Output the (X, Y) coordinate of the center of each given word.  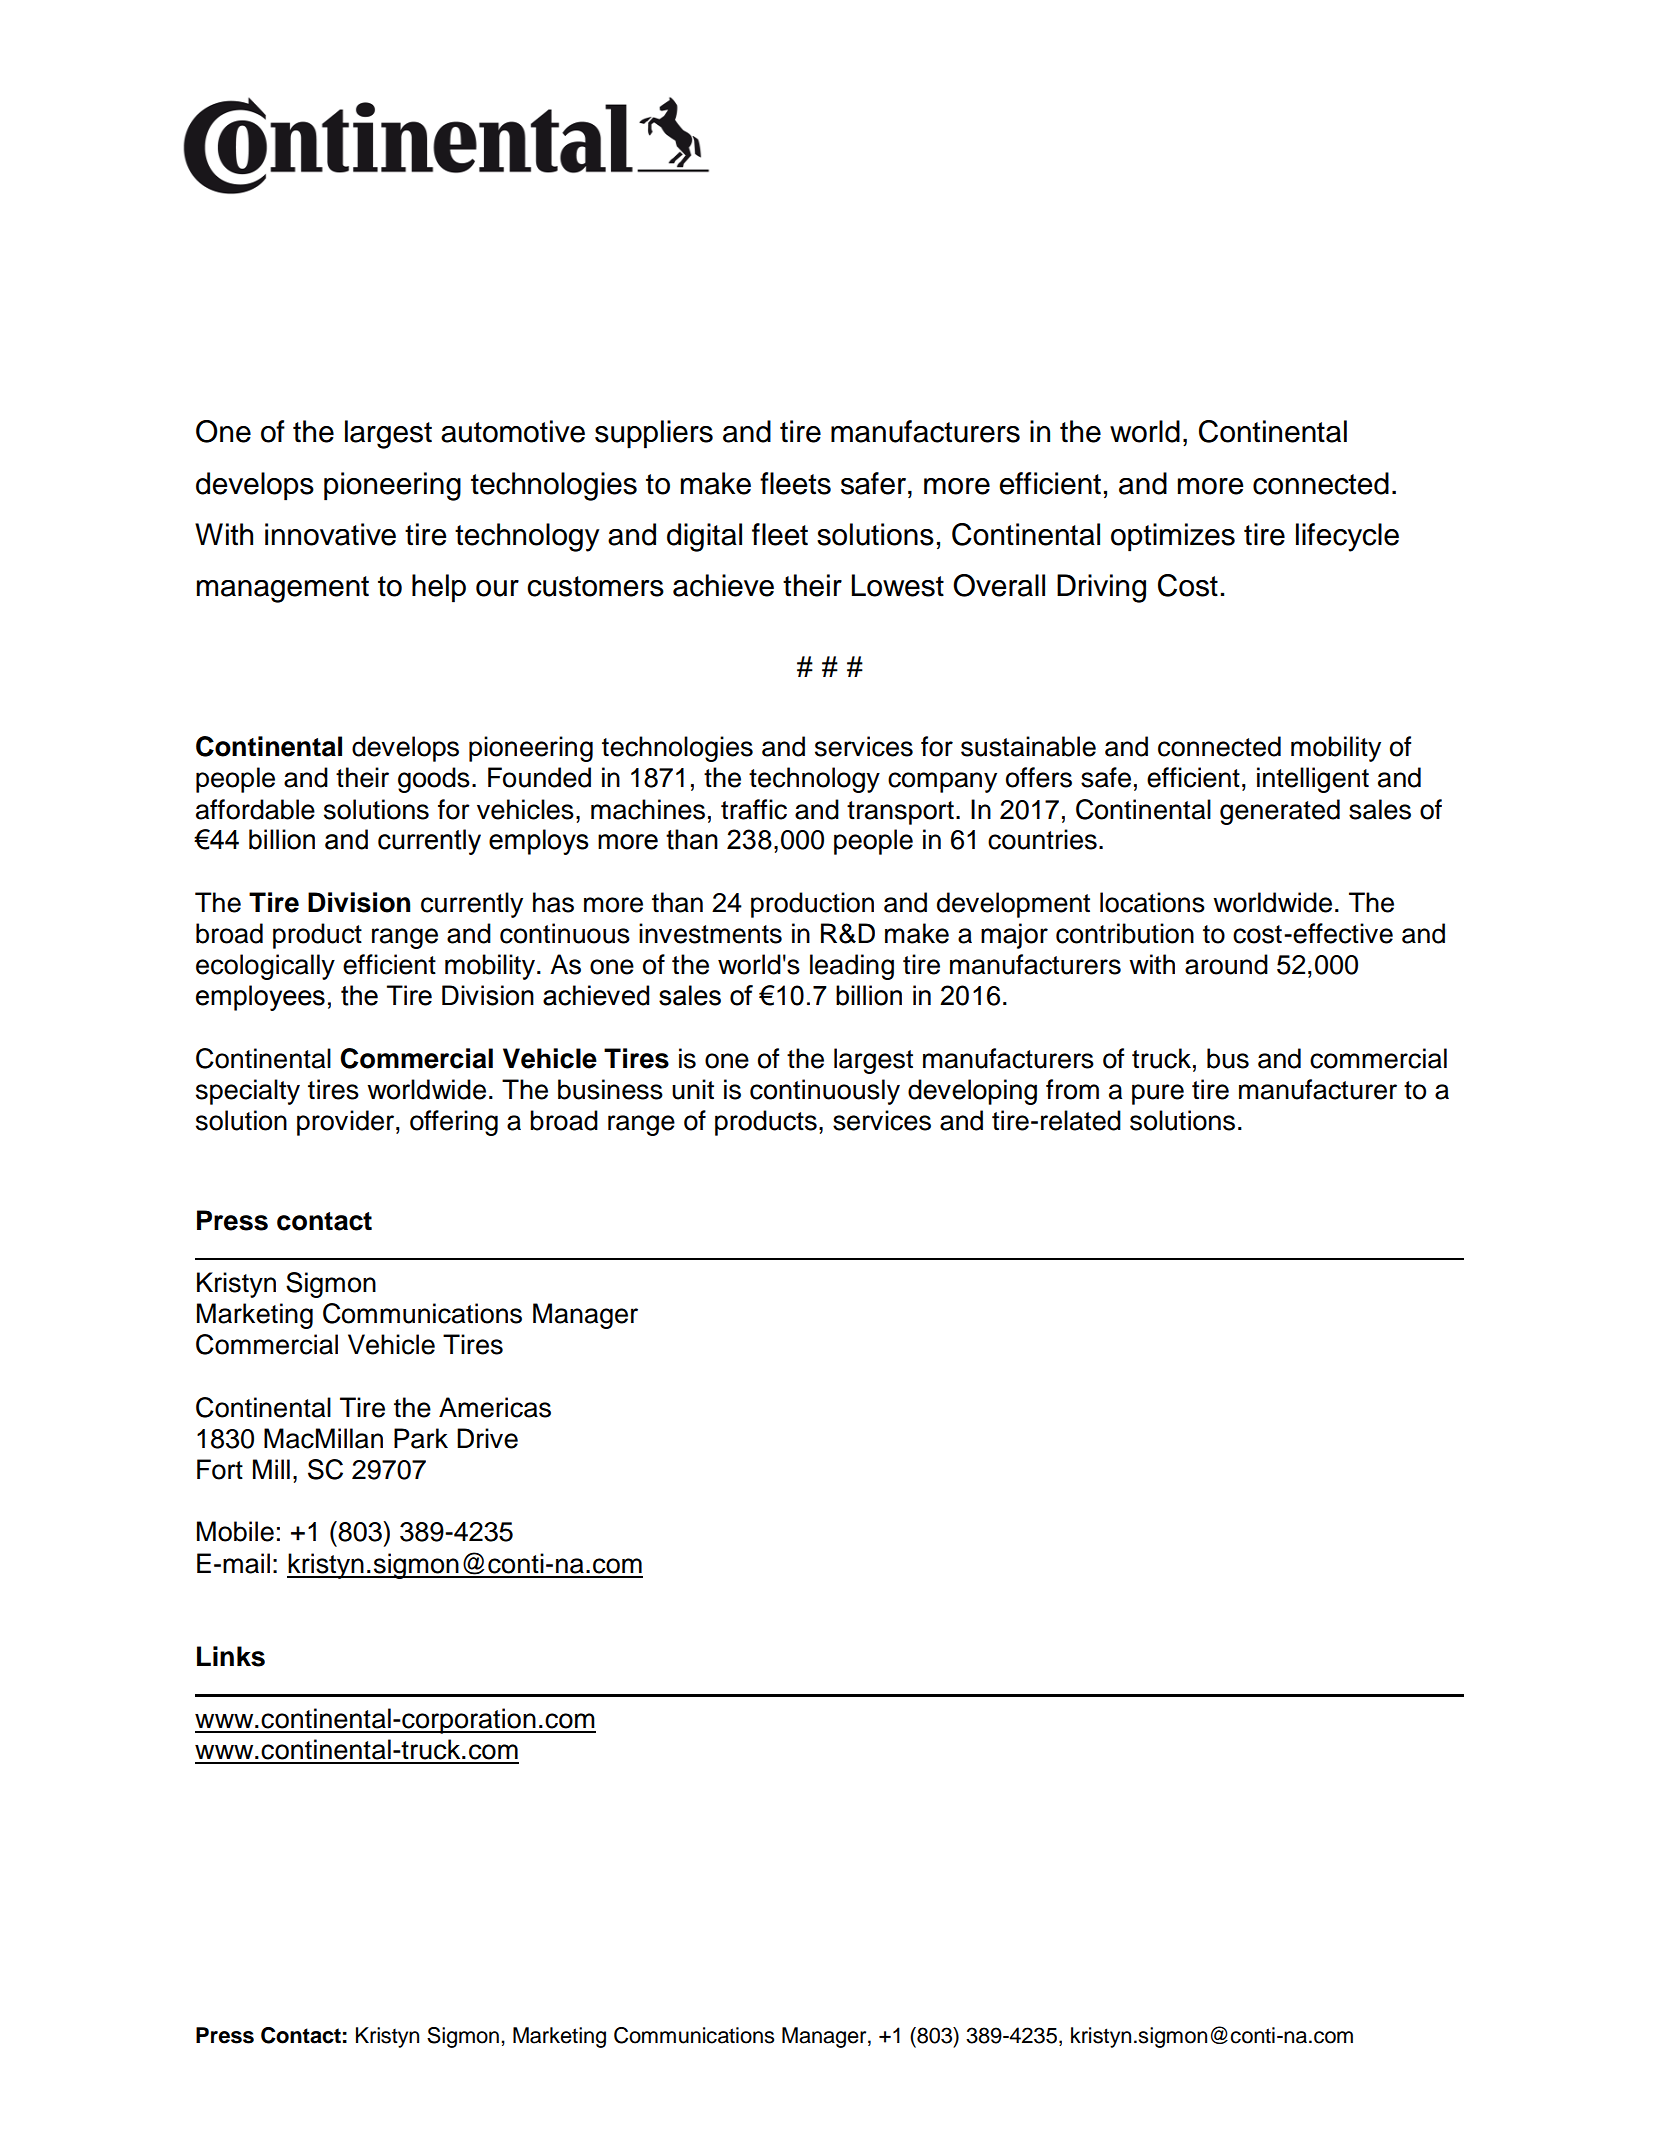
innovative (330, 534)
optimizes (1173, 537)
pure (1158, 1094)
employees (260, 998)
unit (693, 1089)
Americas (495, 1407)
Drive (487, 1438)
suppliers (654, 434)
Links (231, 1656)
